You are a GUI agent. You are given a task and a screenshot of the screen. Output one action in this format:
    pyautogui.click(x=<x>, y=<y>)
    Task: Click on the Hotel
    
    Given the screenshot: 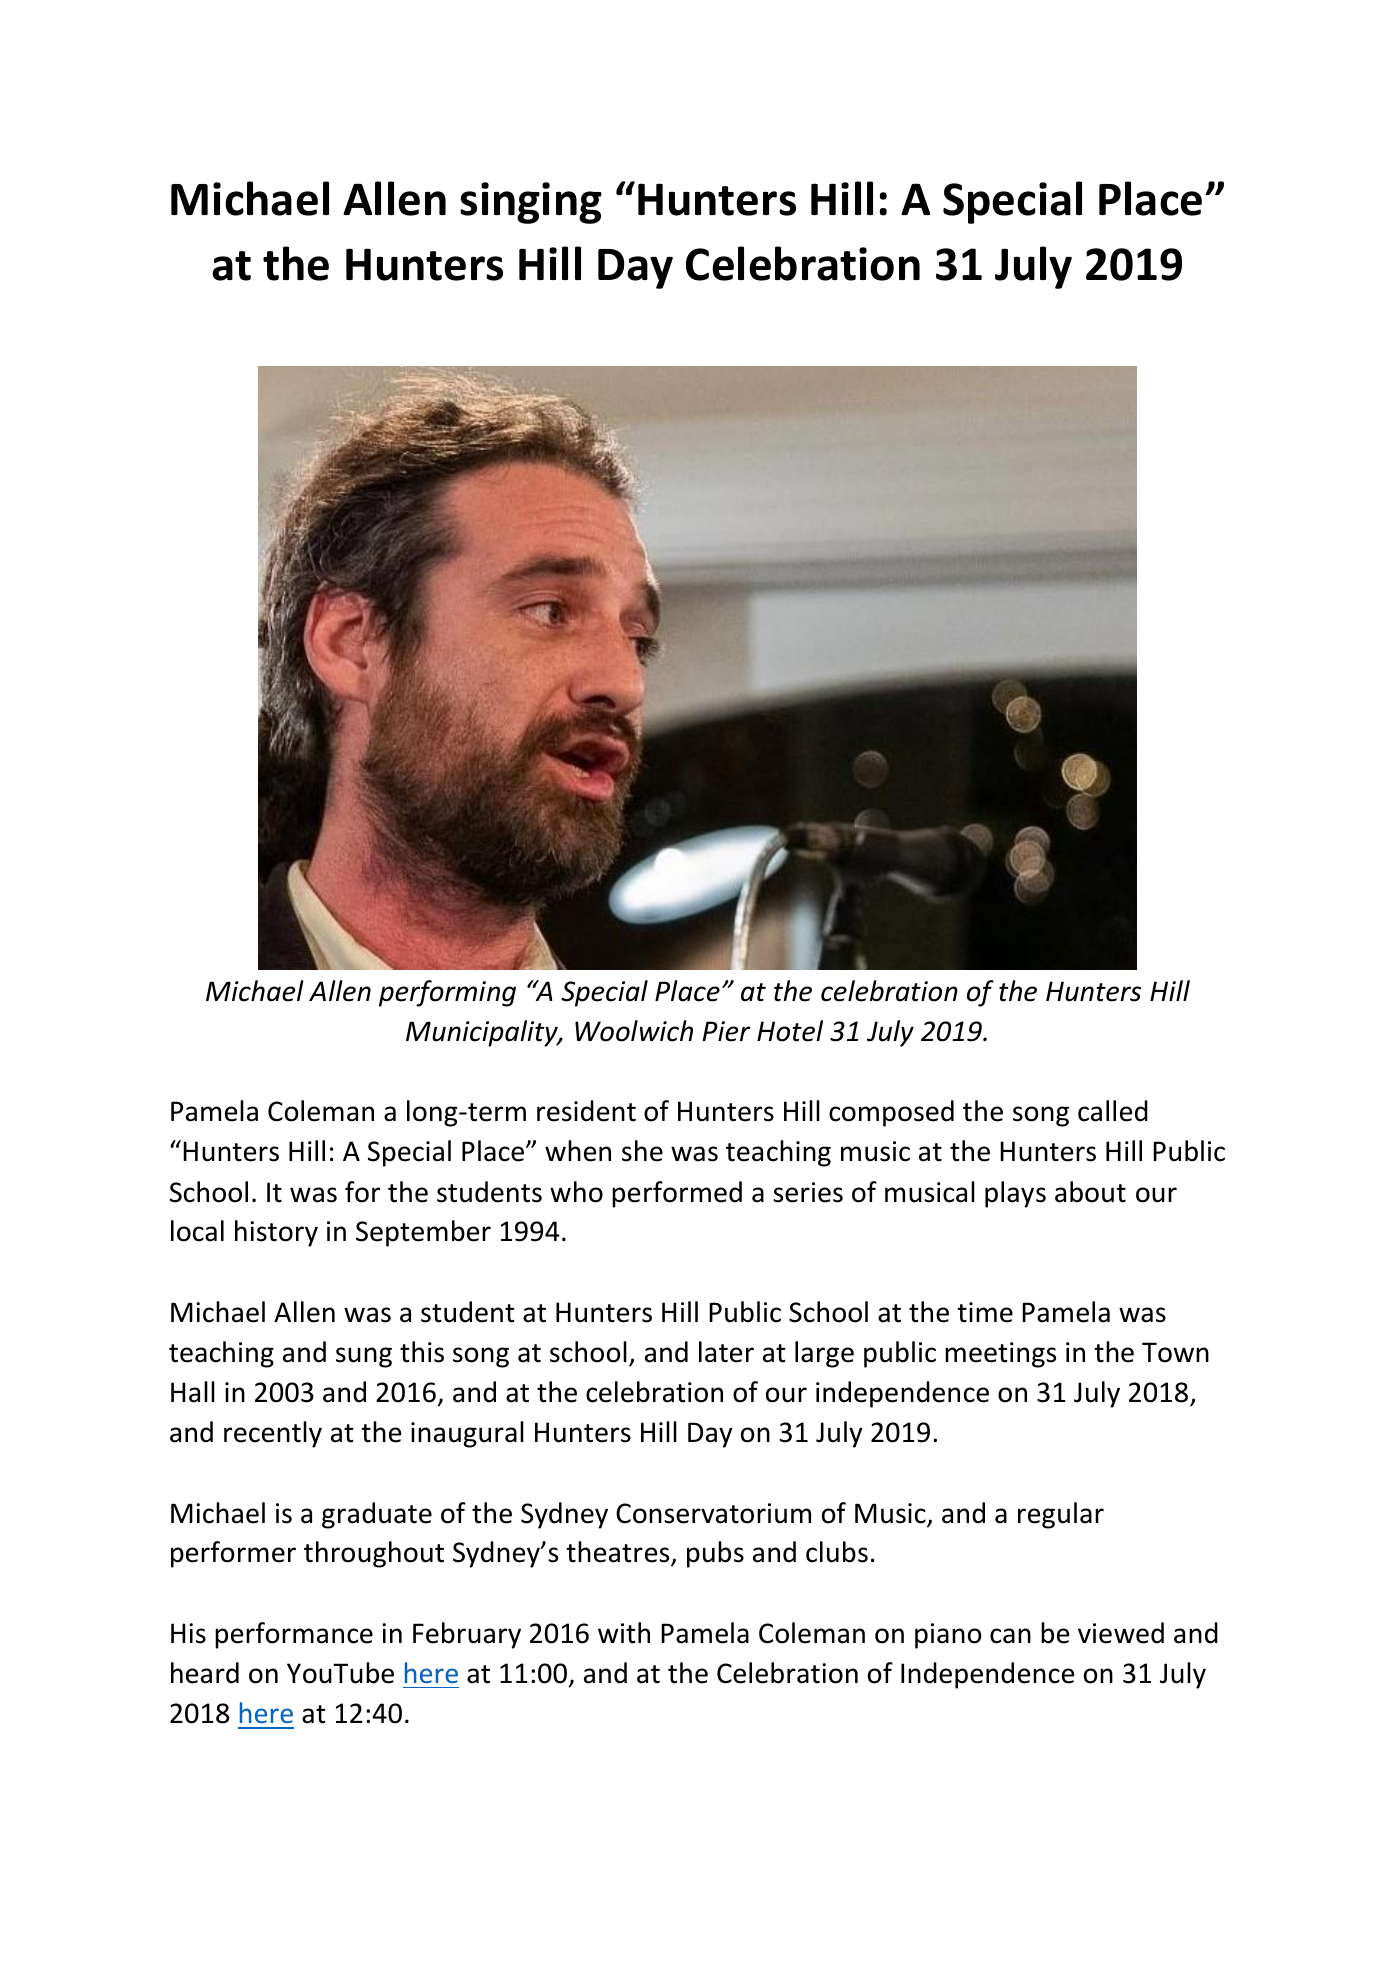 What is the action you would take?
    pyautogui.click(x=790, y=1031)
